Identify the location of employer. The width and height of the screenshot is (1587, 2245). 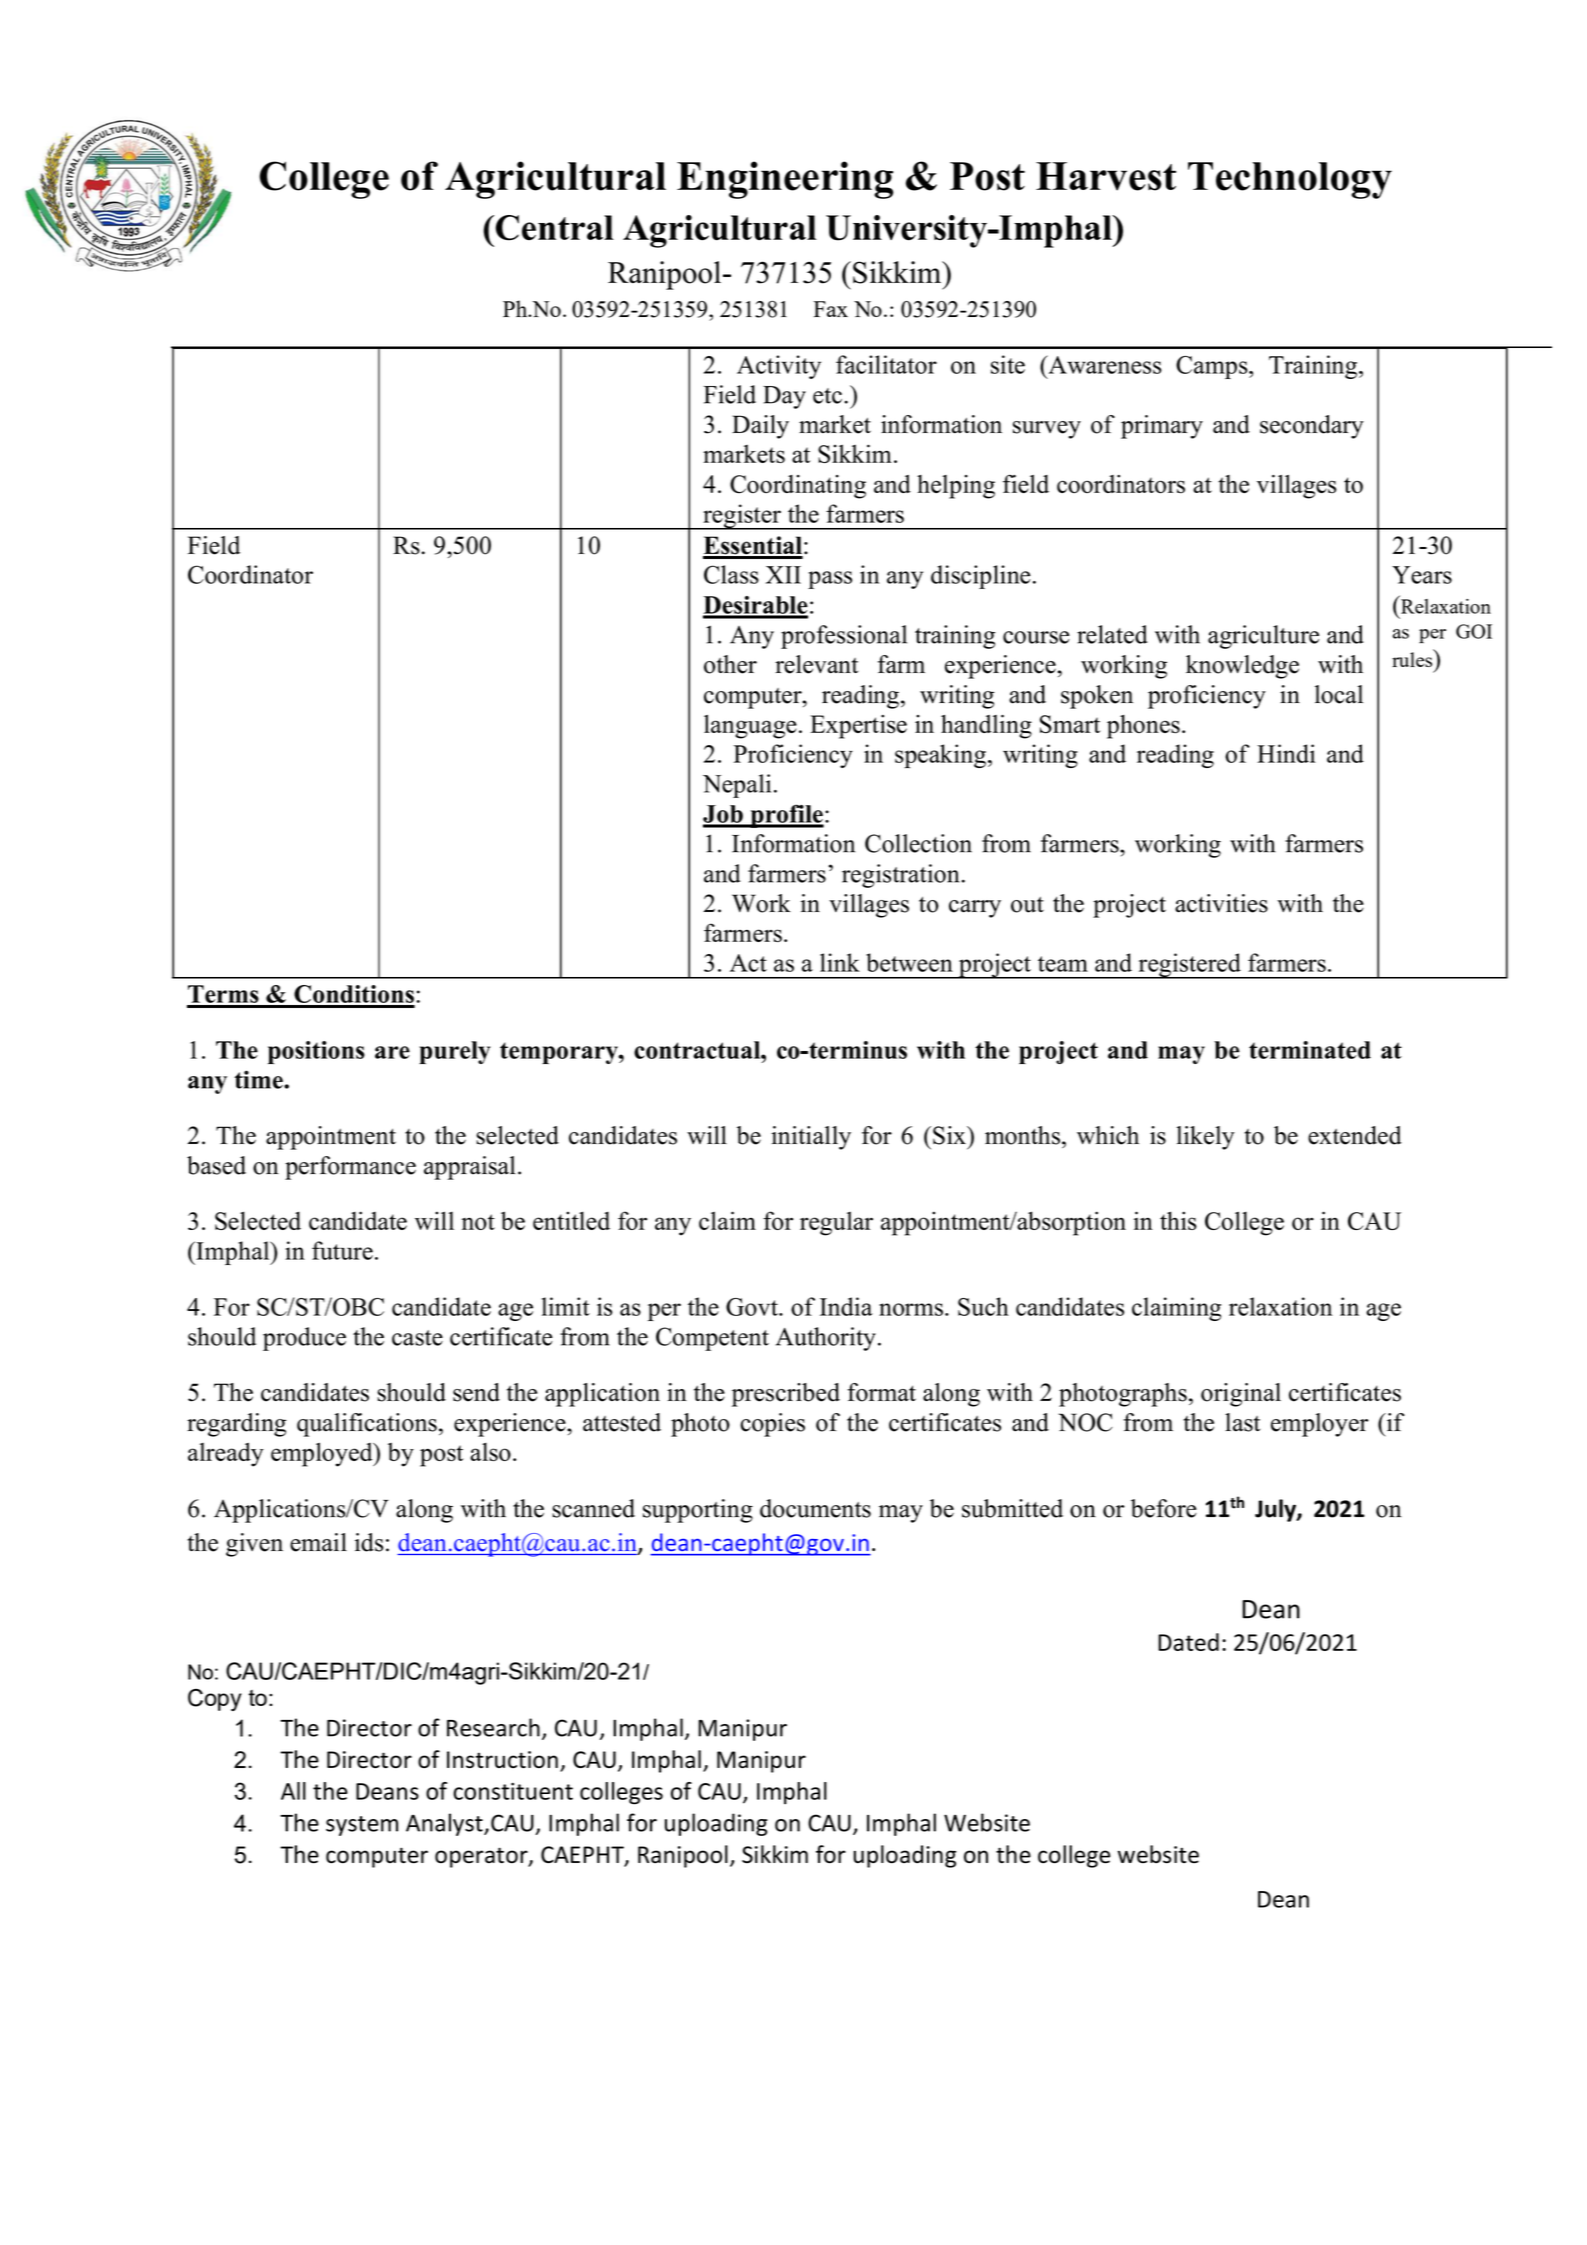
(1320, 1425).
